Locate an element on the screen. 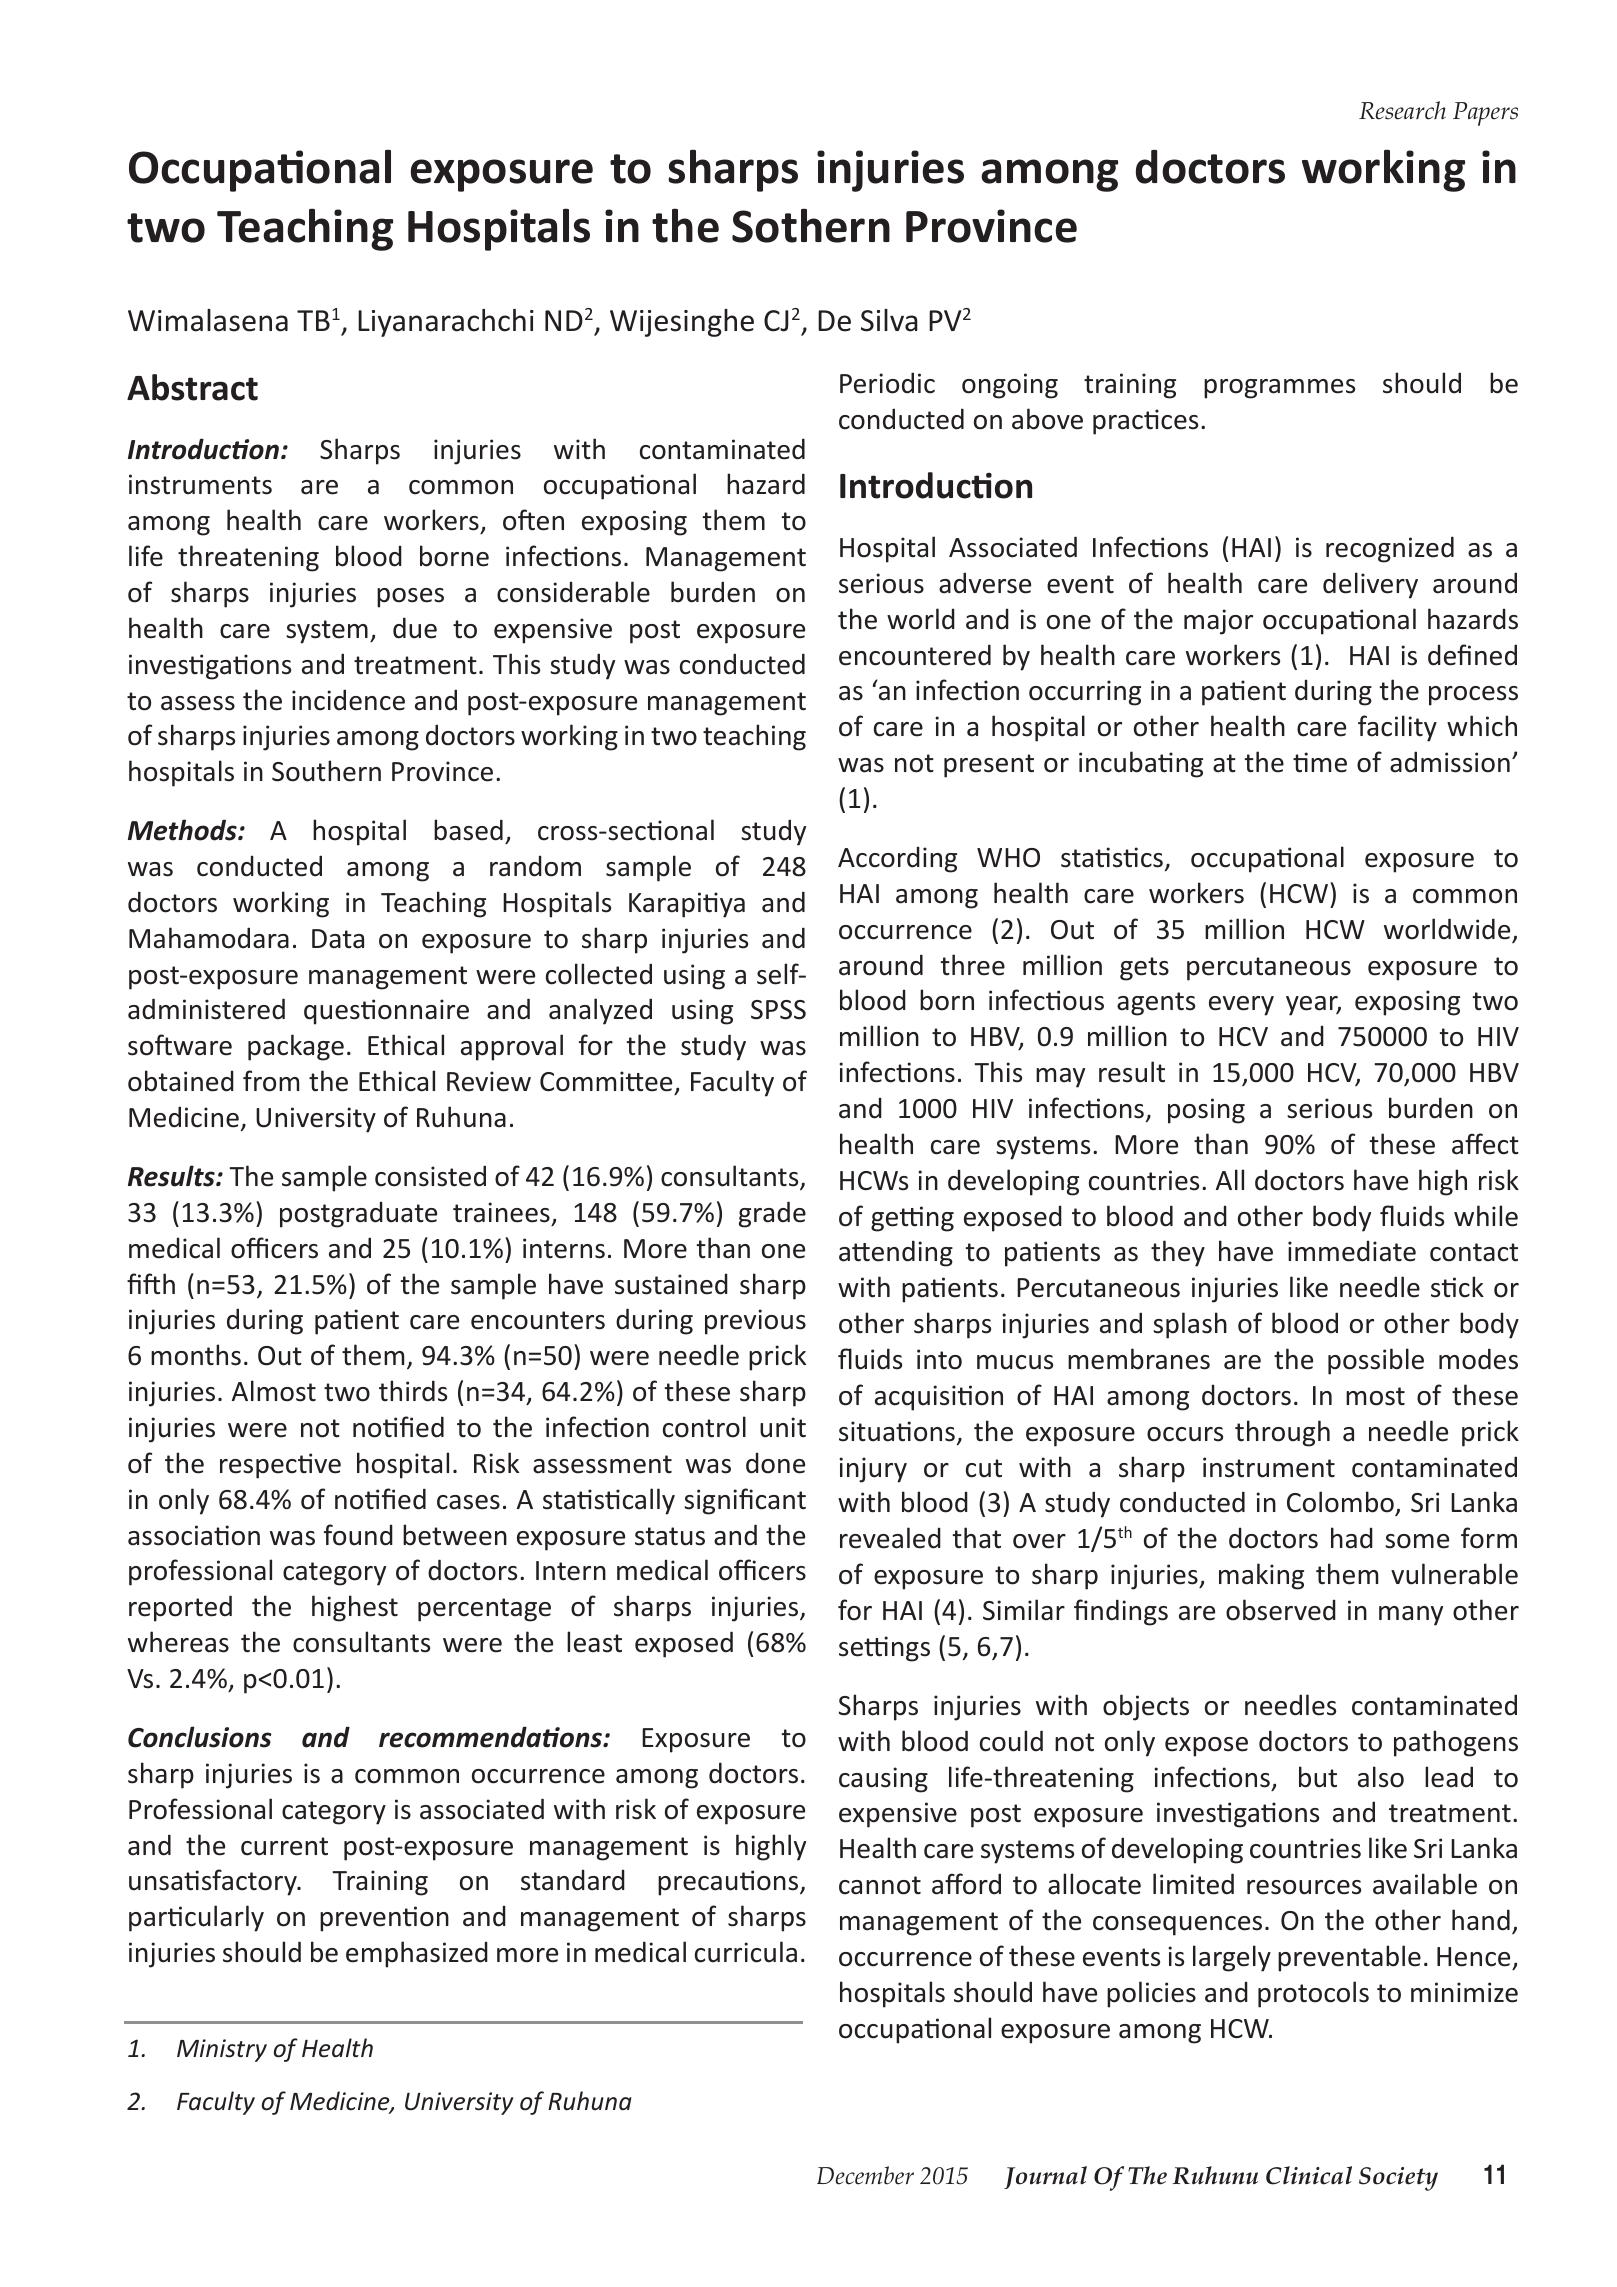 The image size is (1617, 2287). time is located at coordinates (1320, 762).
